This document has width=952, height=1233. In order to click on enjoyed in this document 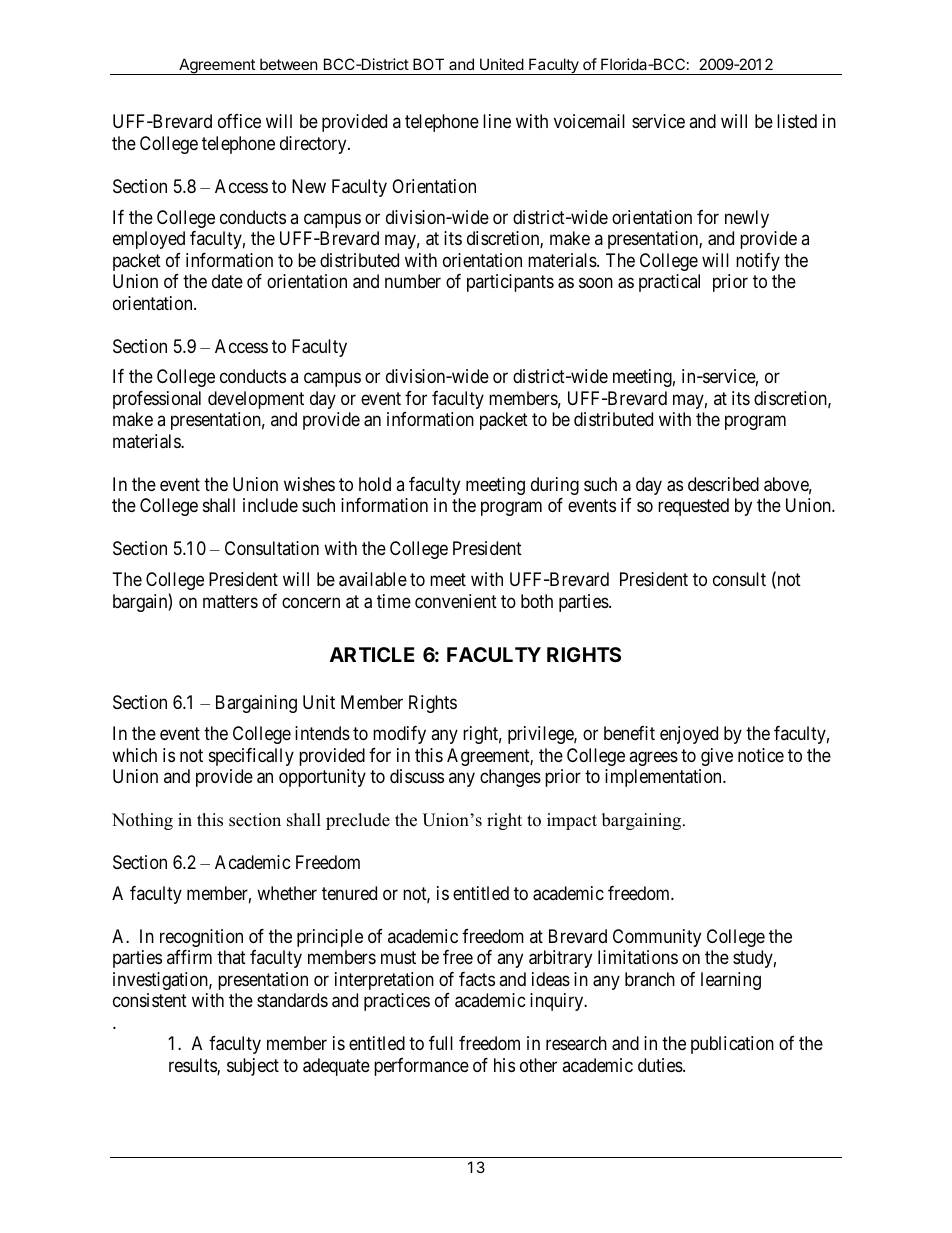, I will do `click(689, 735)`.
